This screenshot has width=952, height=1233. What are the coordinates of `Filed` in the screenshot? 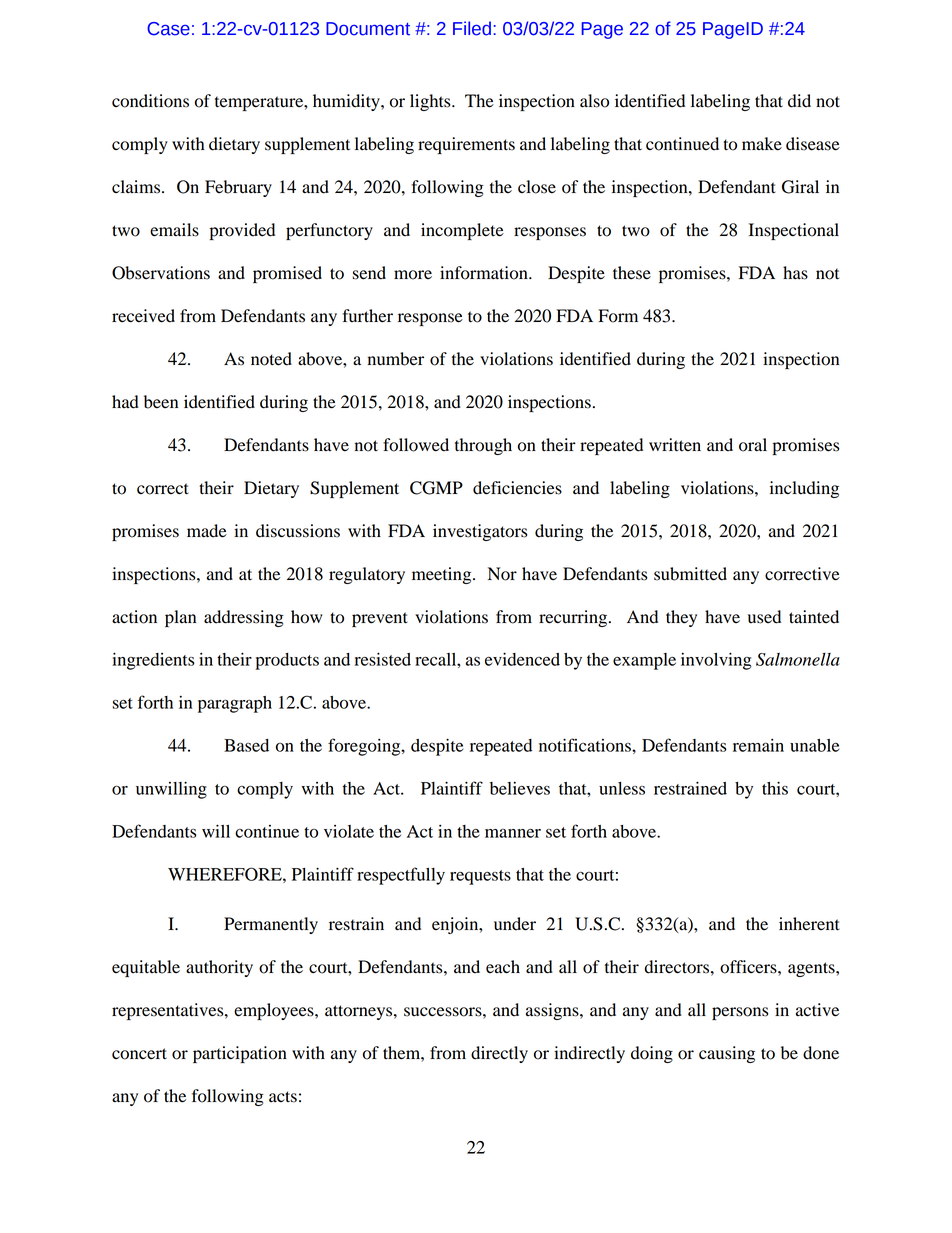 It's located at (472, 28).
